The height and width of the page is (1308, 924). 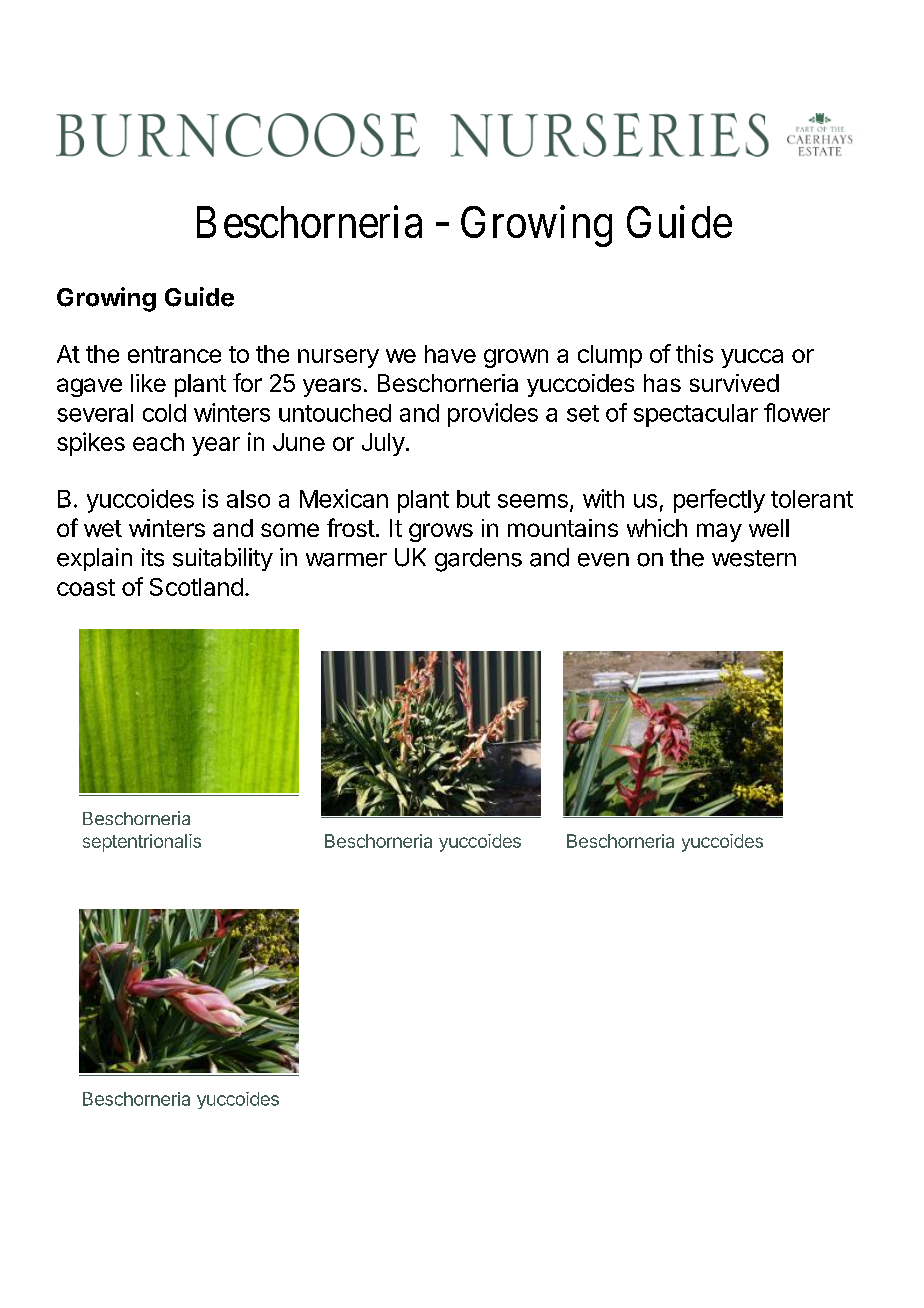 I want to click on have, so click(x=450, y=354).
